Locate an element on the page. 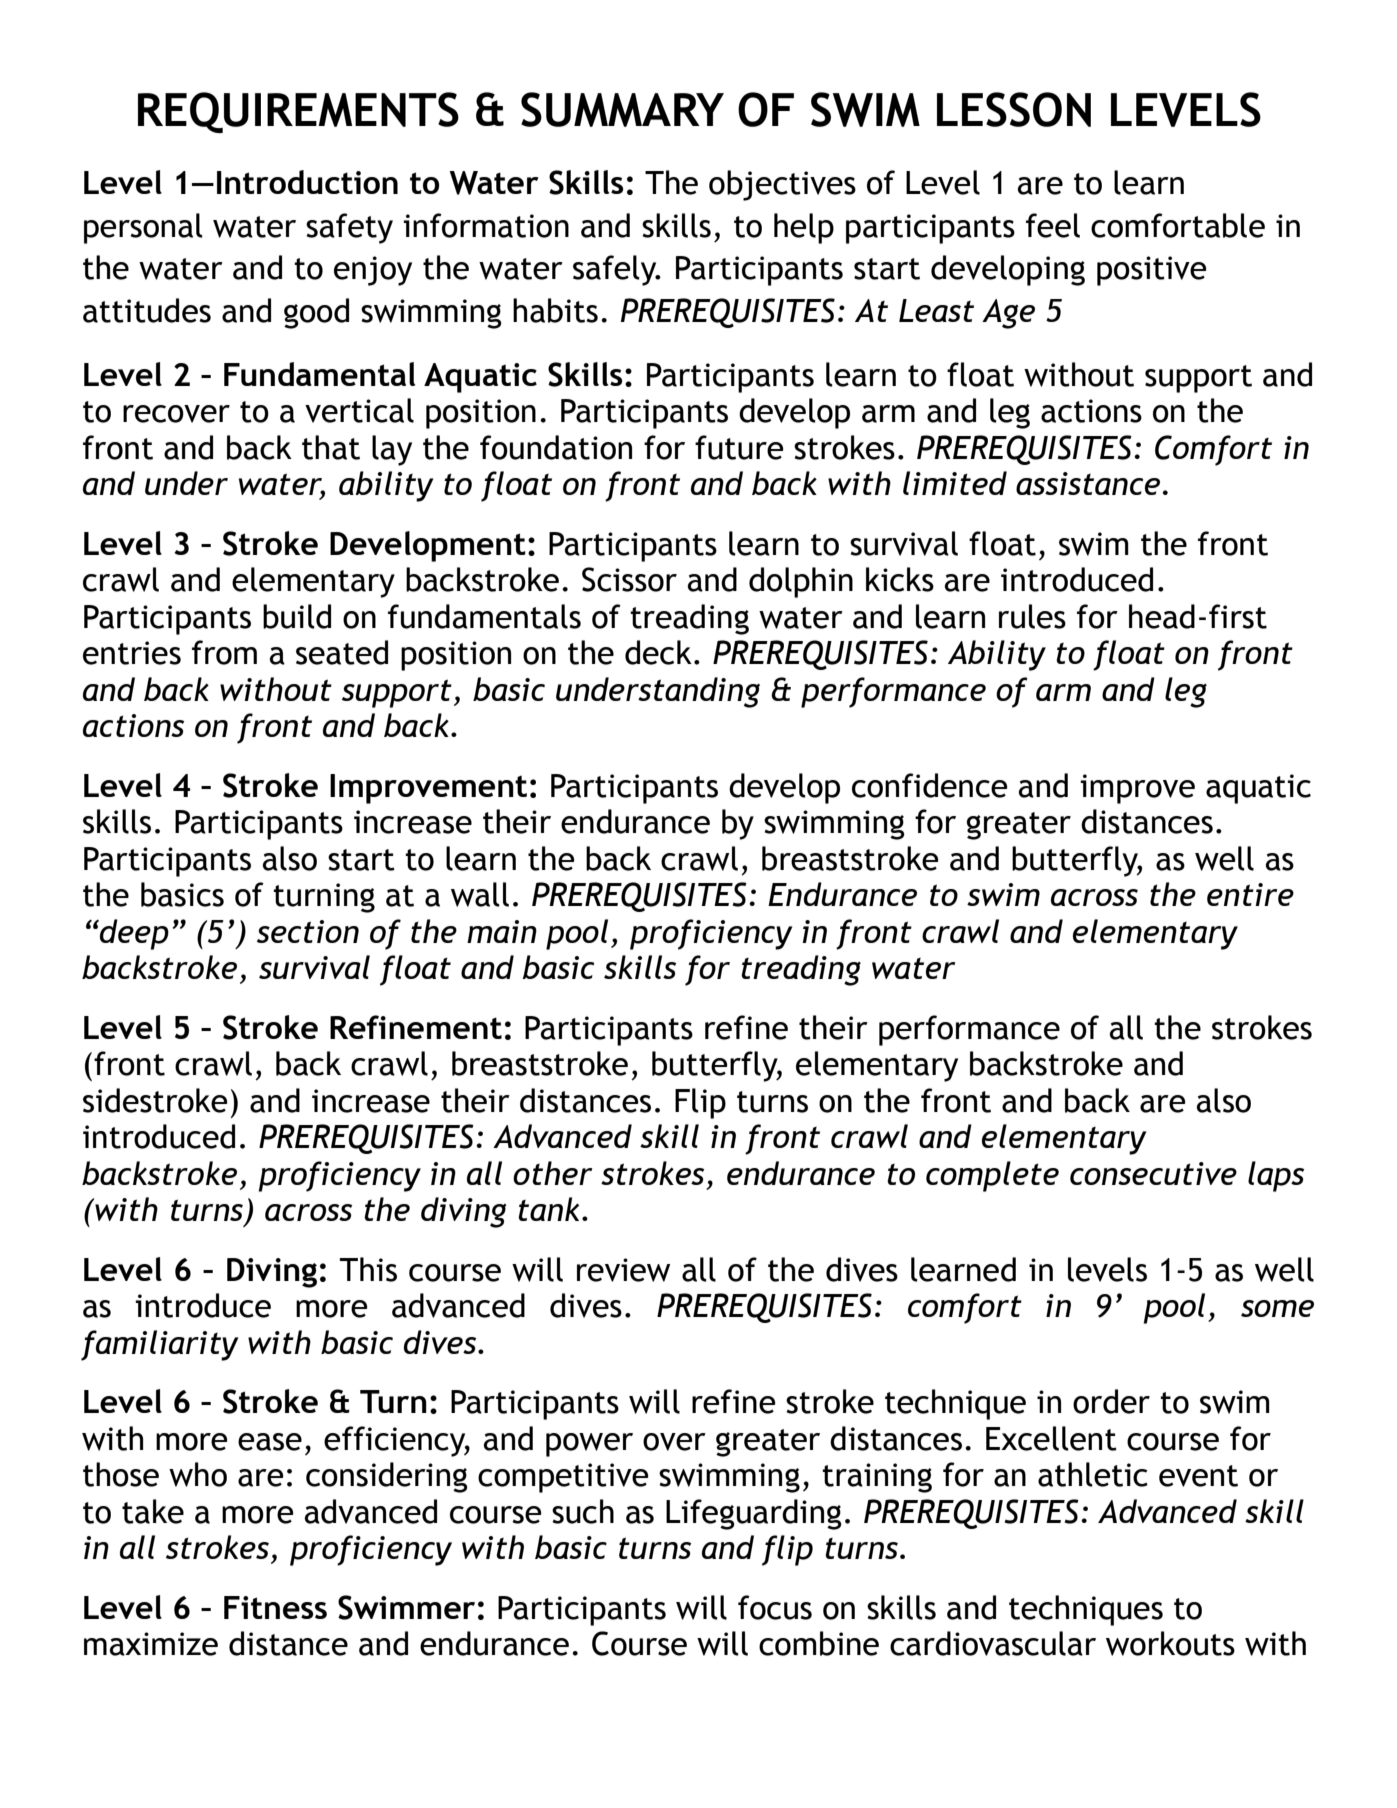 Image resolution: width=1397 pixels, height=1808 pixels. REQUIREMENTS is located at coordinates (298, 112).
